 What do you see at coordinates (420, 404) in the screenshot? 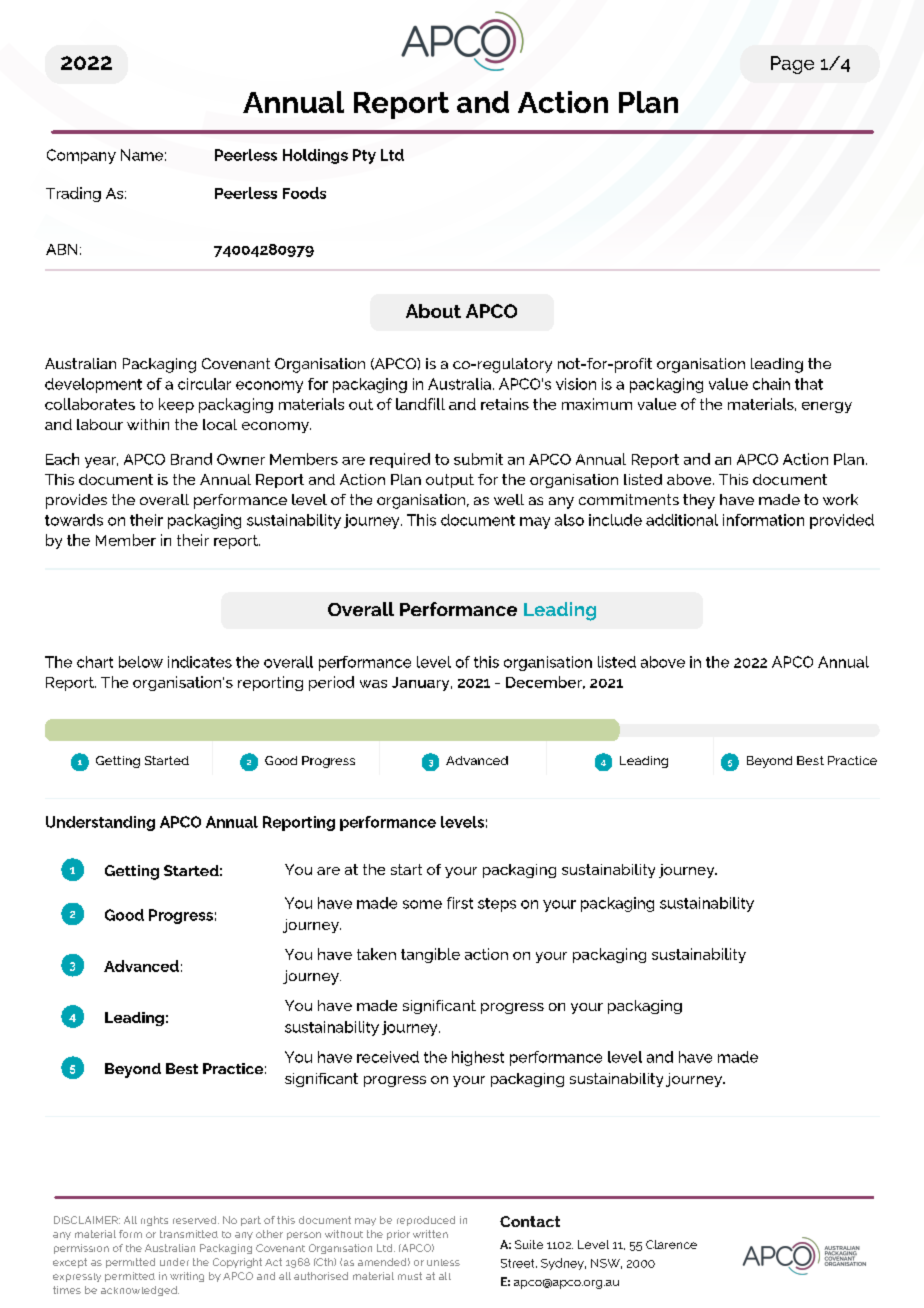
I see `landfill` at bounding box center [420, 404].
